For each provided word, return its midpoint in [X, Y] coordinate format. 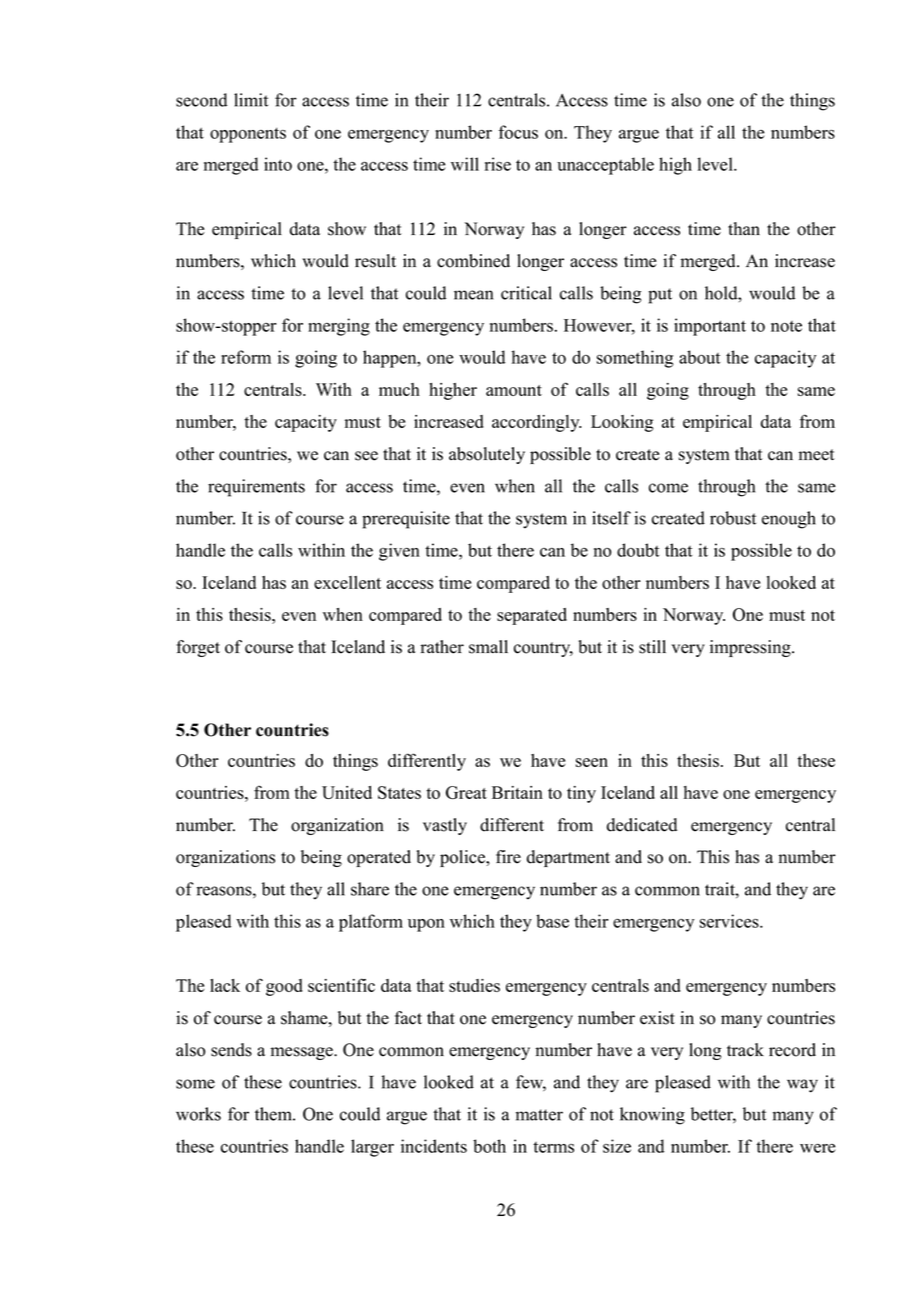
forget [198, 648]
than [744, 228]
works [198, 1114]
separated [532, 616]
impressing [751, 648]
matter [539, 1115]
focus [518, 132]
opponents [248, 135]
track [745, 1050]
